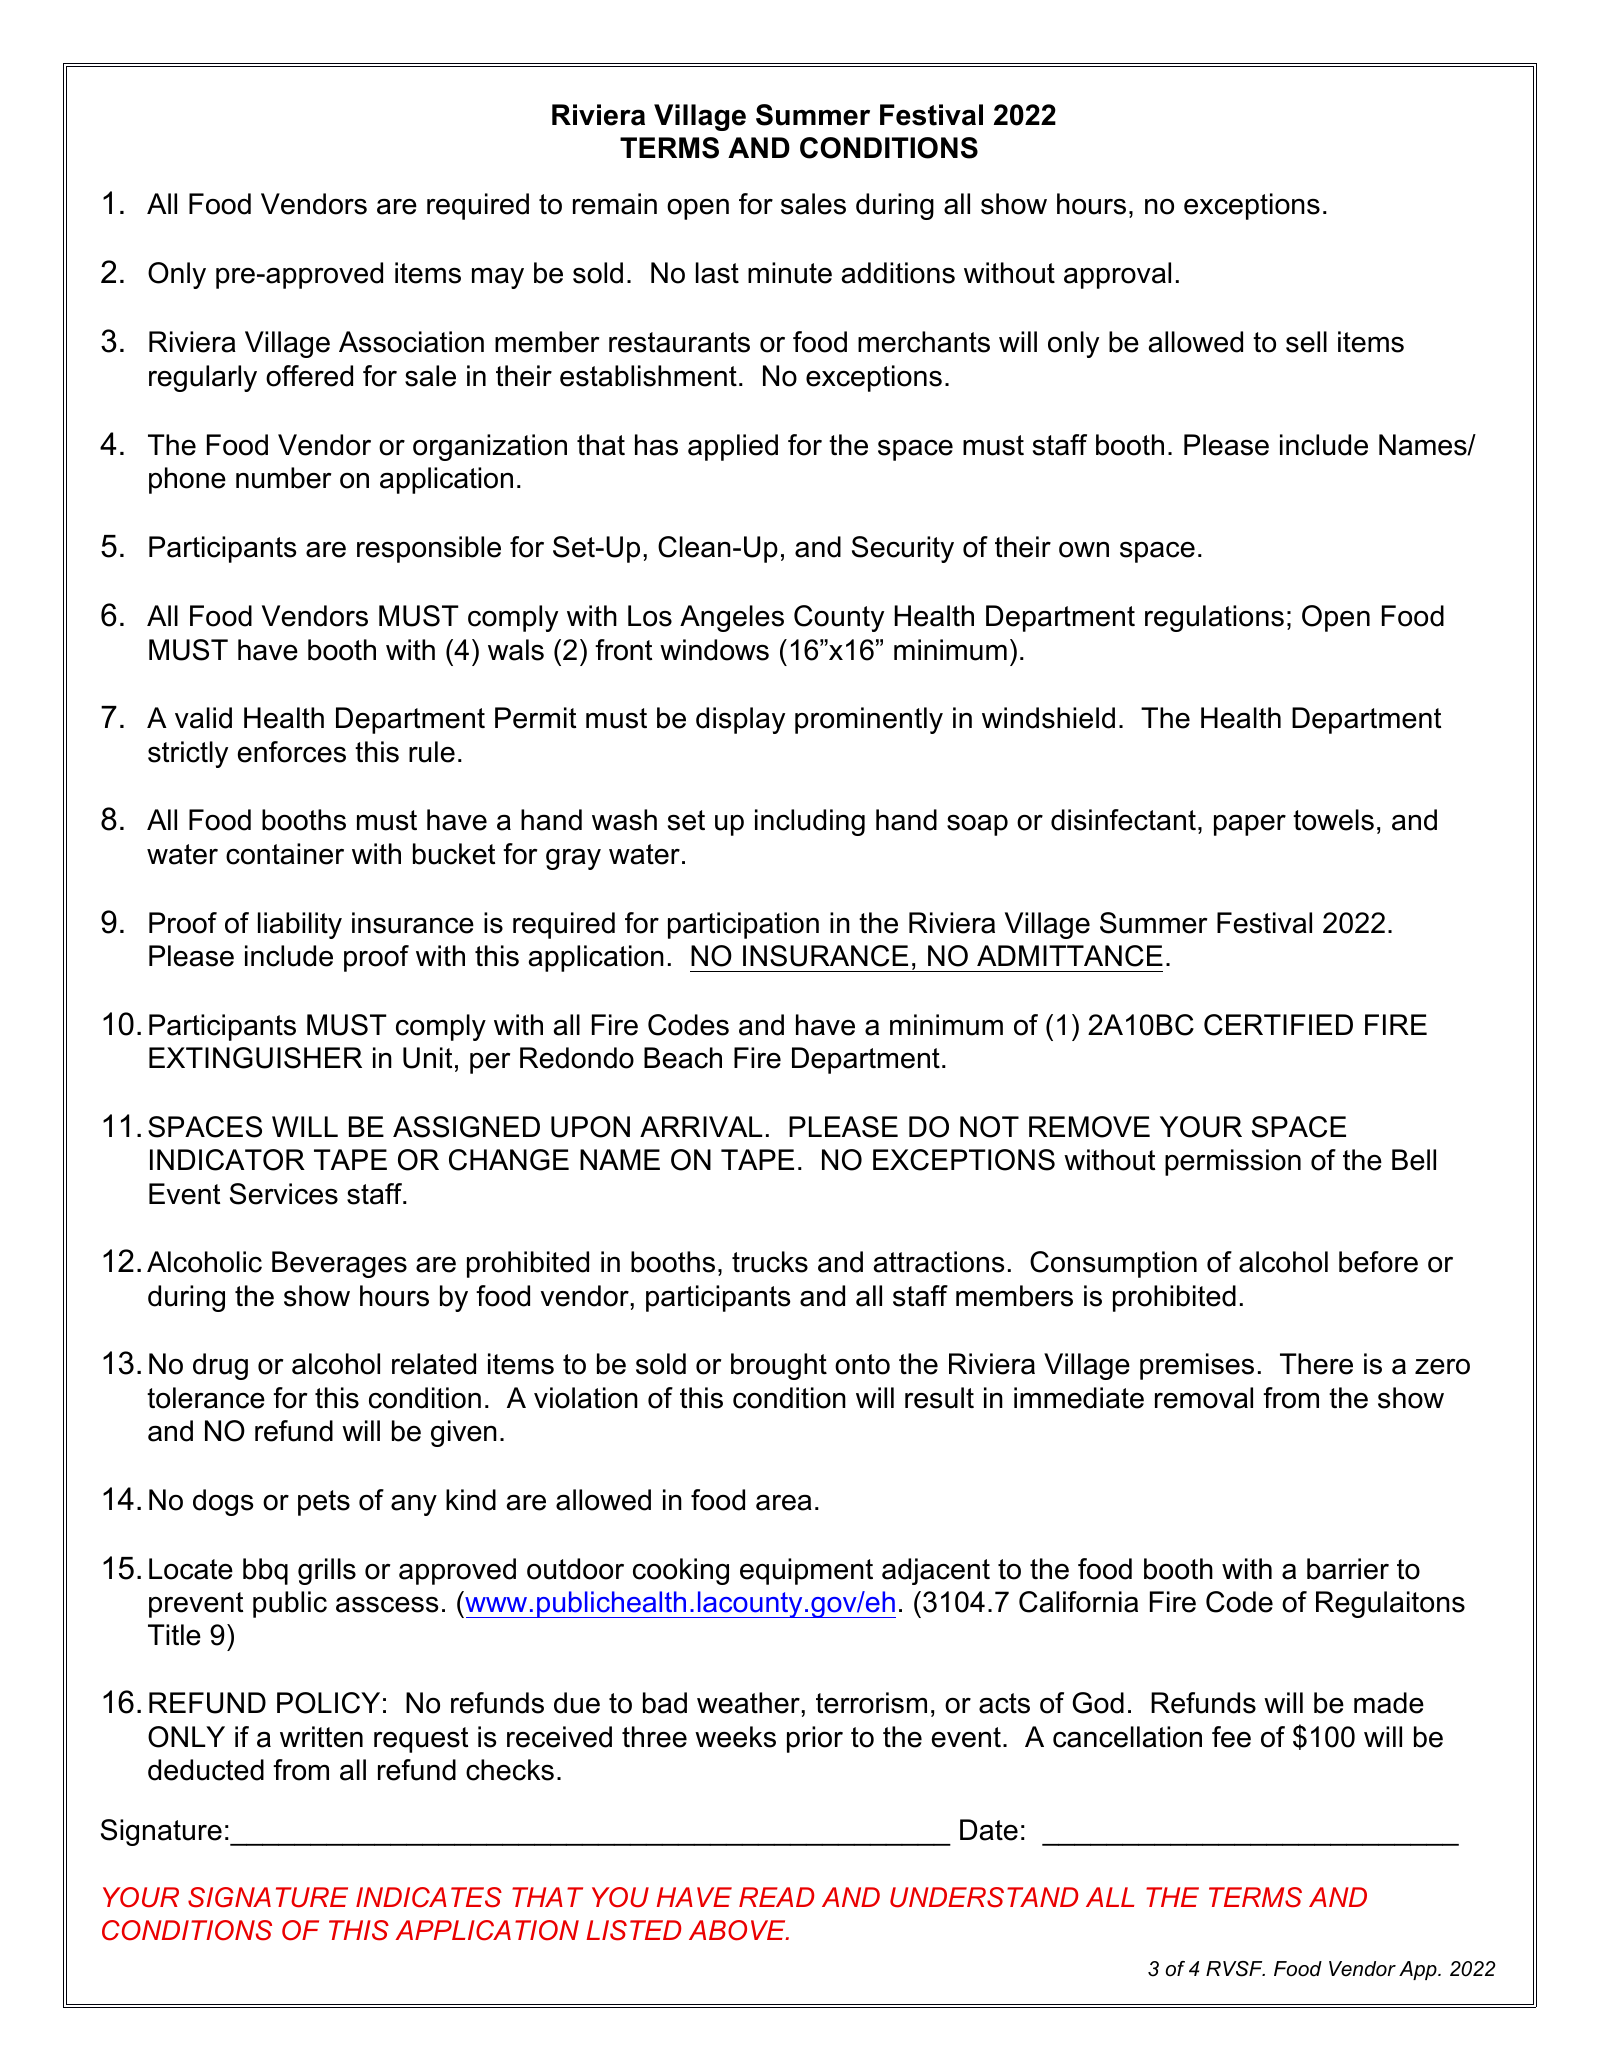  I want to click on regulations, so click(1214, 618).
